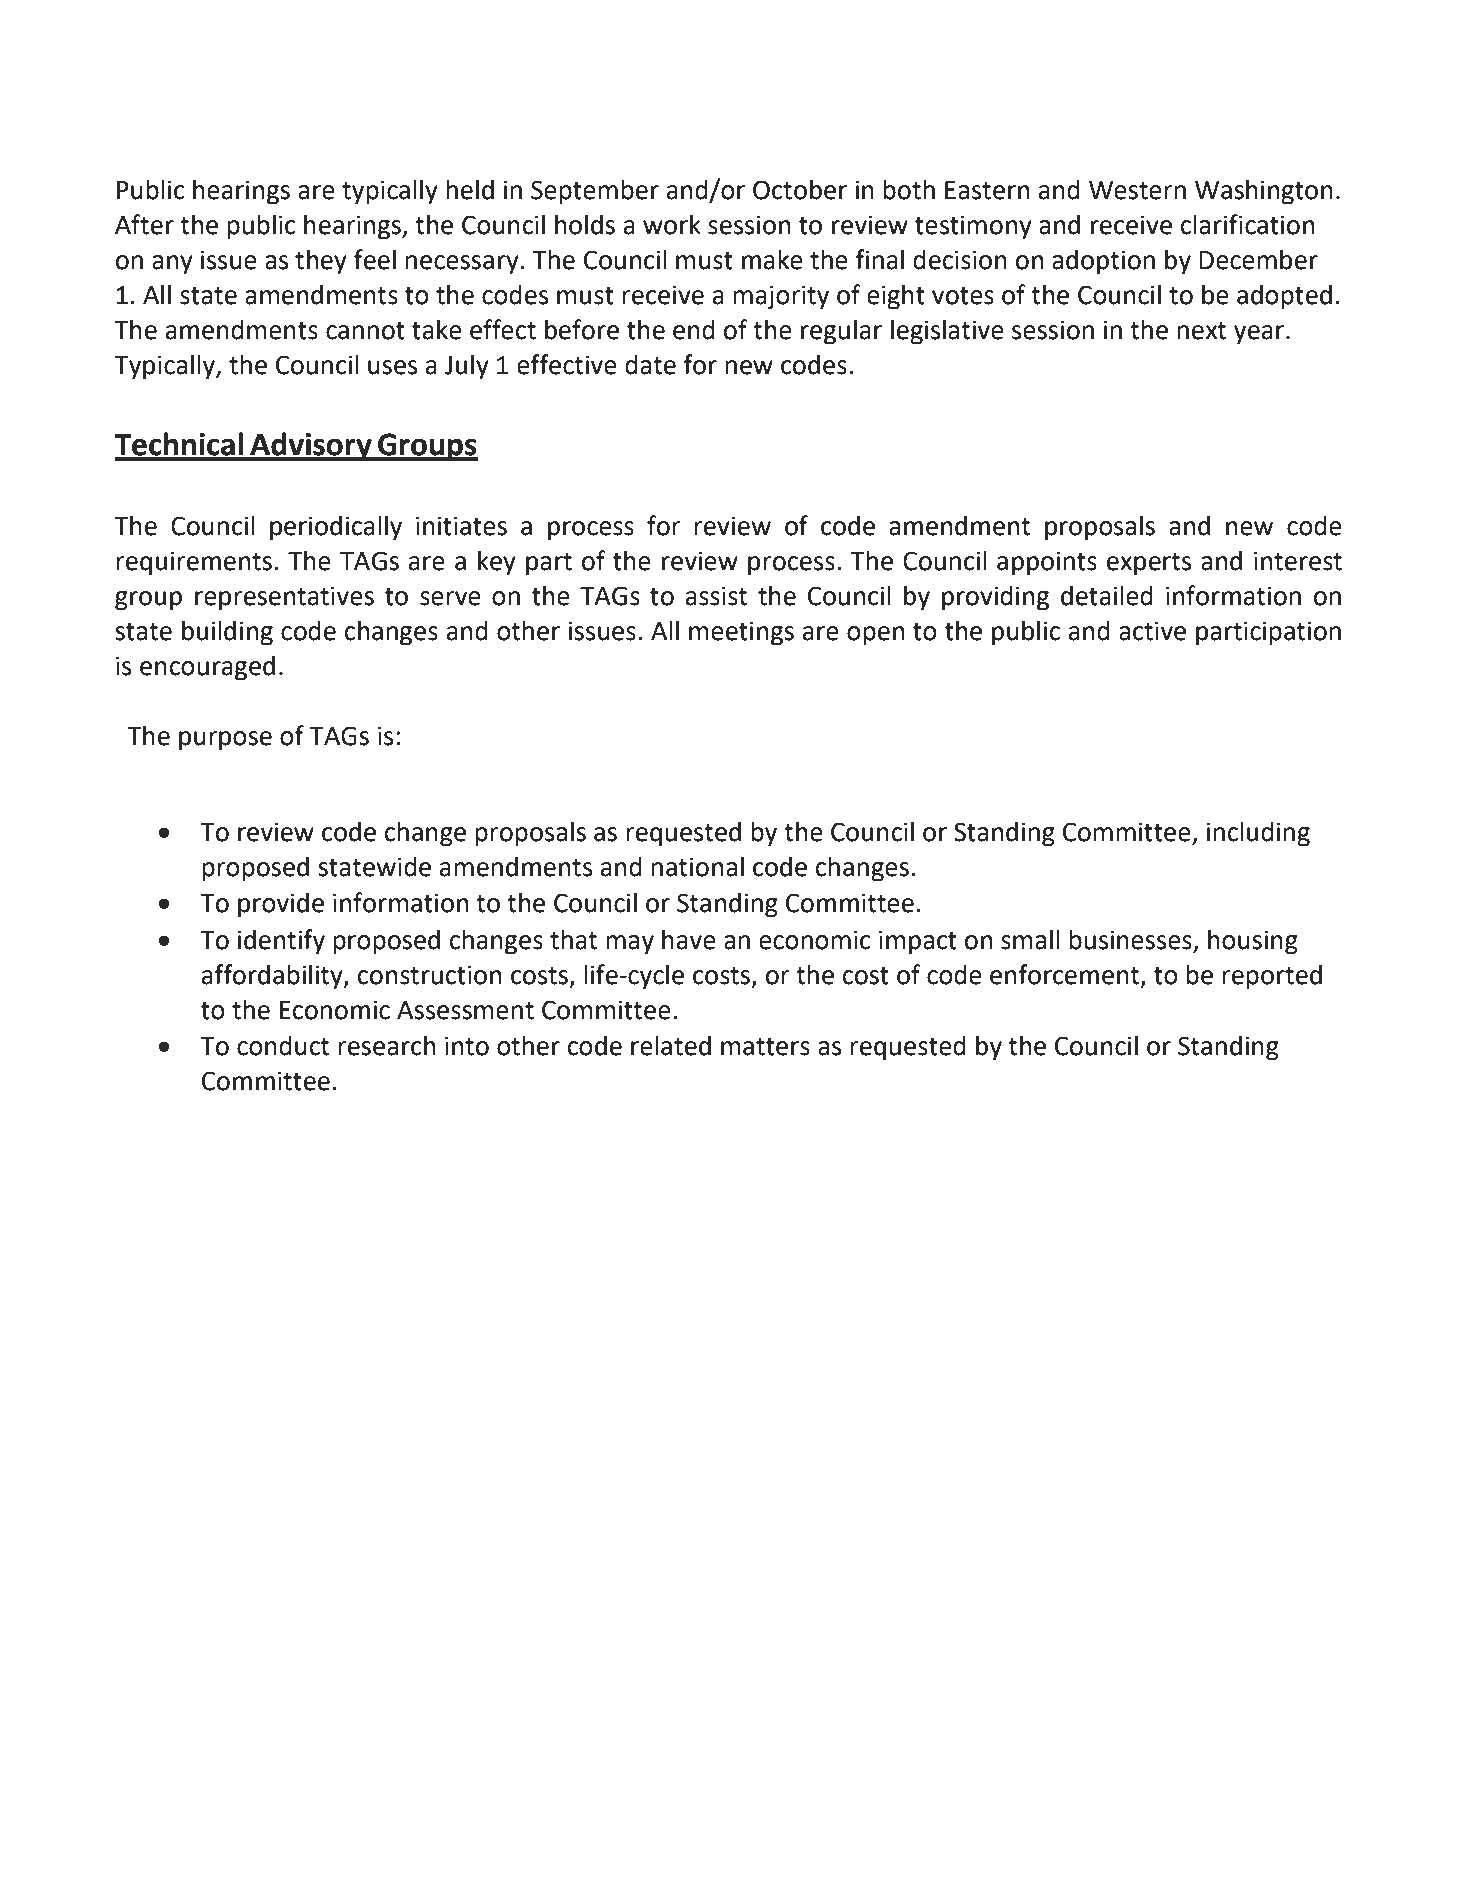 The width and height of the screenshot is (1462, 1892). Describe the element at coordinates (741, 633) in the screenshot. I see `meetings` at that location.
